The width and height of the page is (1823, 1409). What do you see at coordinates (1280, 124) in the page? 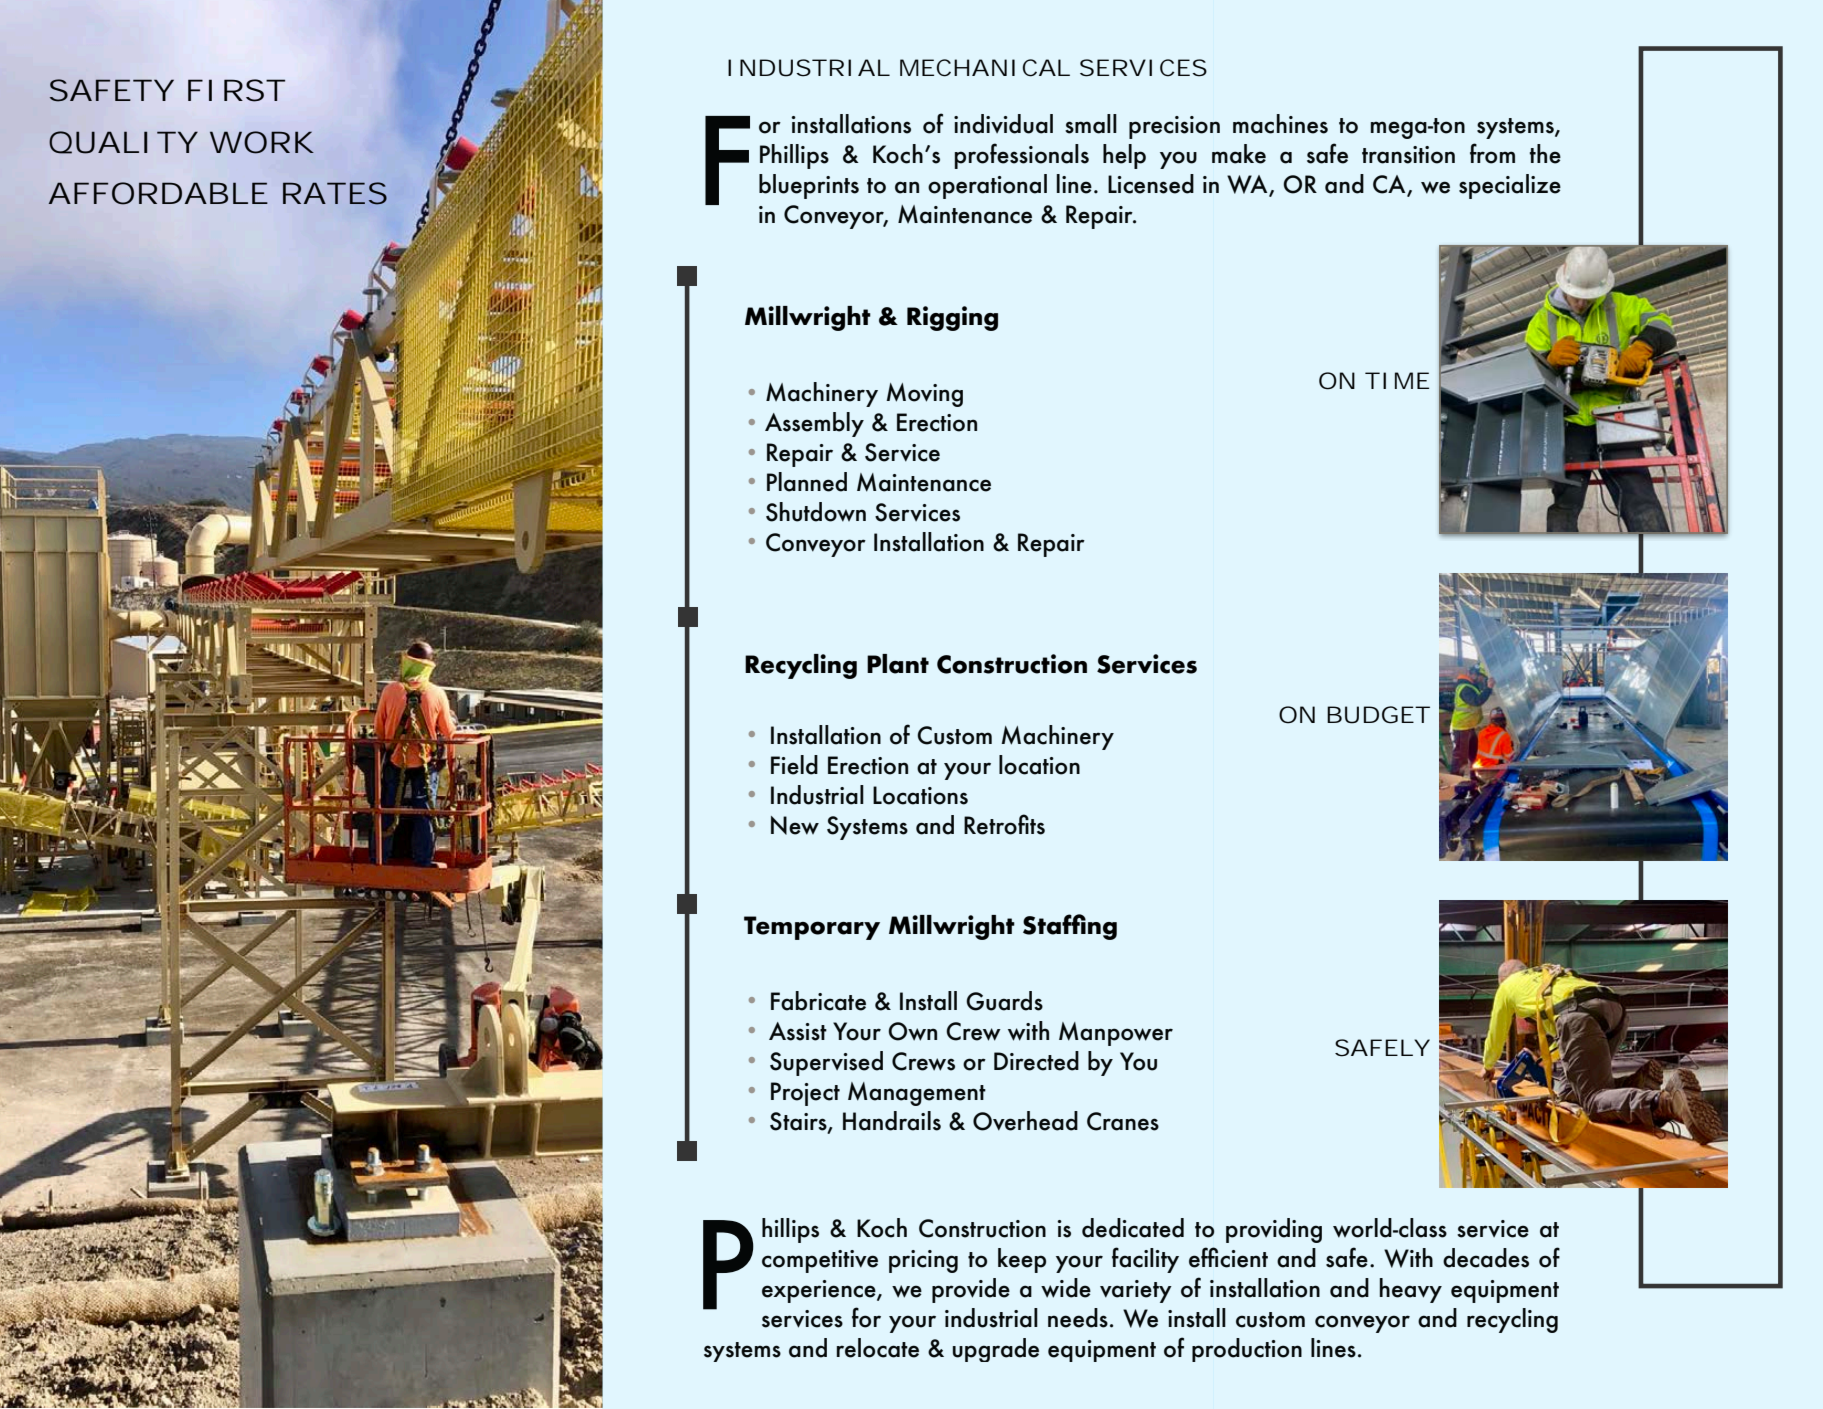
I see `machines` at bounding box center [1280, 124].
